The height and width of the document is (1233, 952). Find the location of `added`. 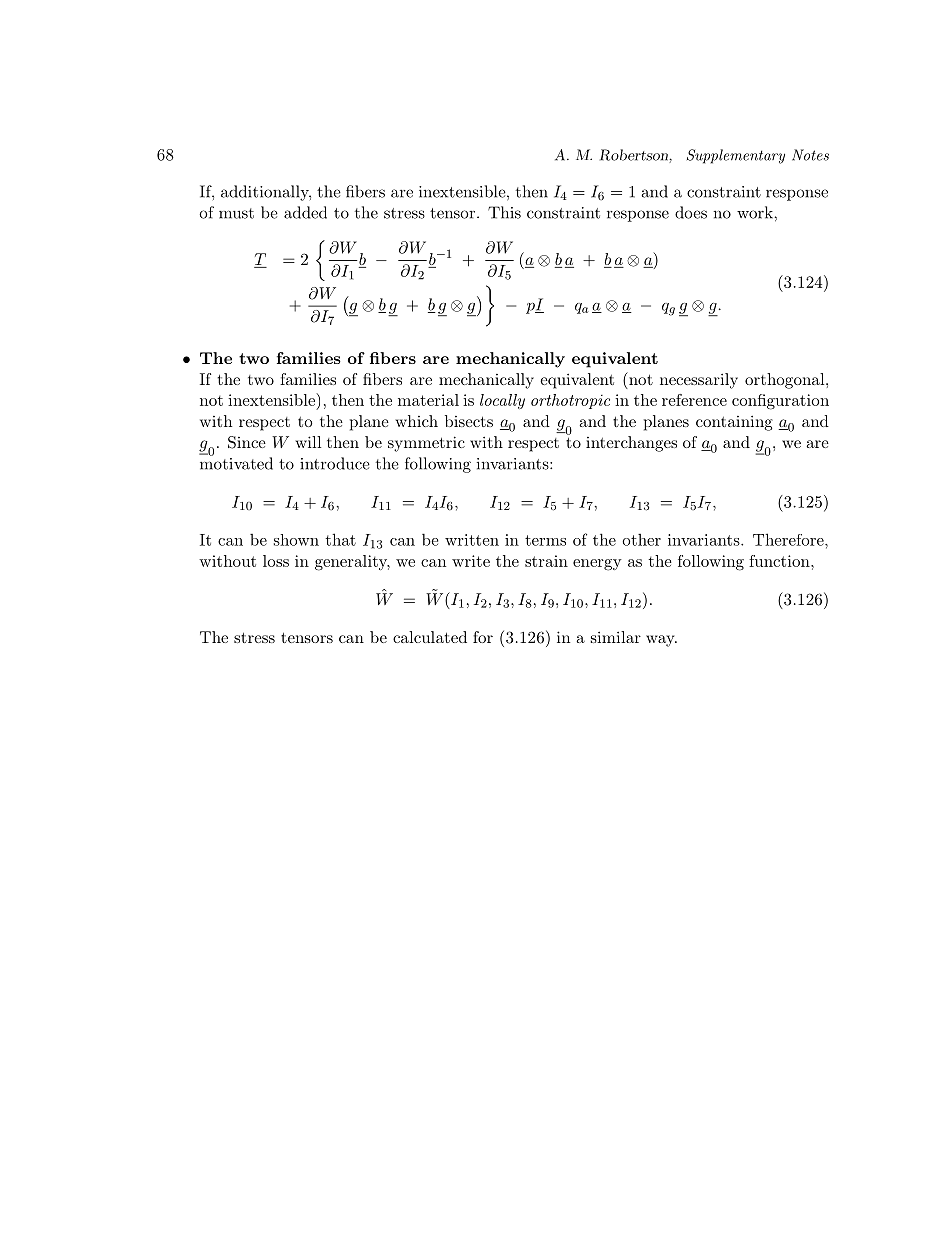

added is located at coordinates (305, 212).
